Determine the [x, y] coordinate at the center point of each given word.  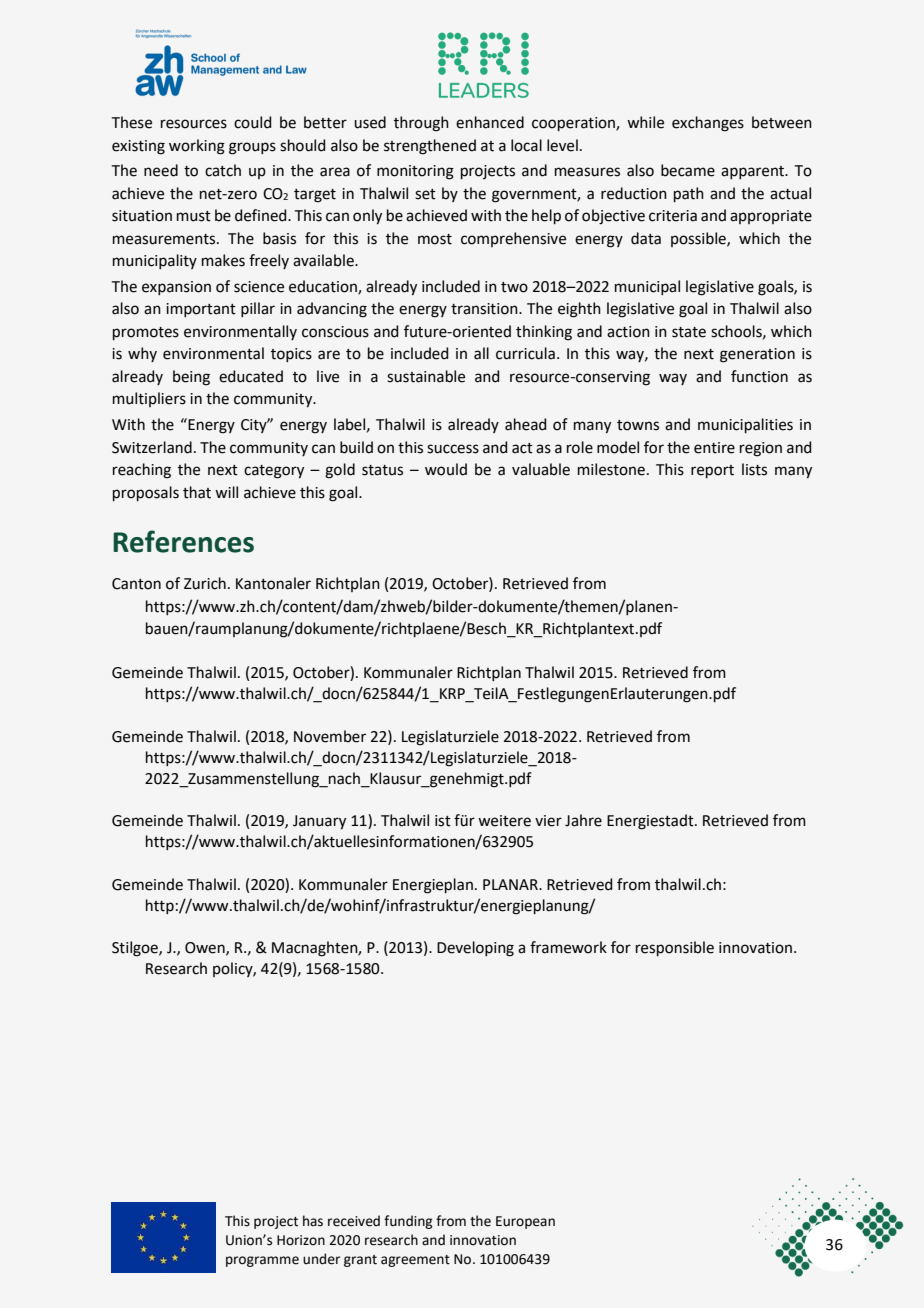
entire [714, 448]
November [330, 736]
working [197, 147]
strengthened [430, 147]
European [525, 1222]
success [453, 449]
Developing [475, 949]
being [191, 378]
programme [262, 1261]
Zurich [205, 583]
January [319, 822]
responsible [675, 948]
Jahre [583, 820]
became [688, 170]
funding [408, 1222]
